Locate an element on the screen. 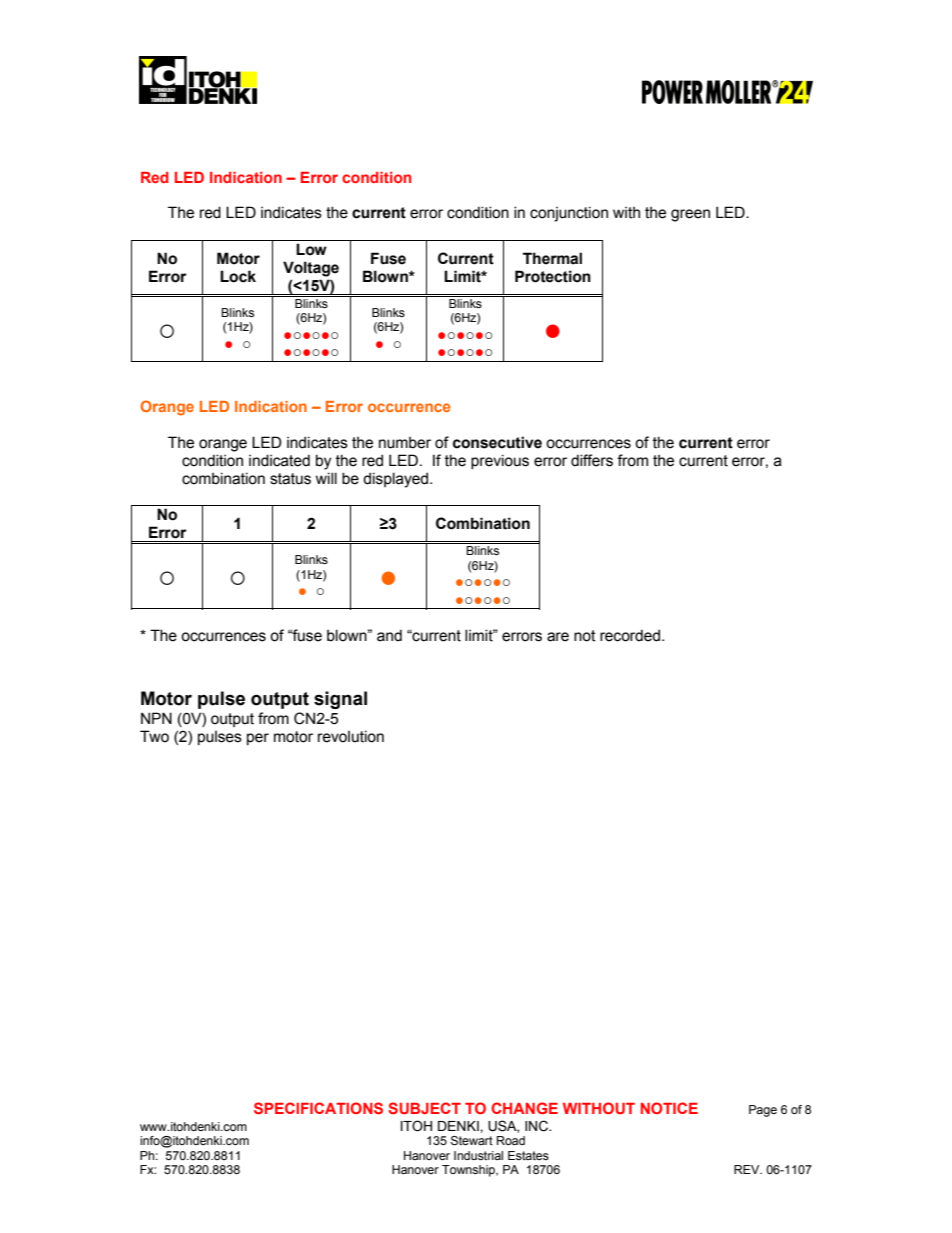 This screenshot has height=1233, width=952. NPN is located at coordinates (156, 718).
